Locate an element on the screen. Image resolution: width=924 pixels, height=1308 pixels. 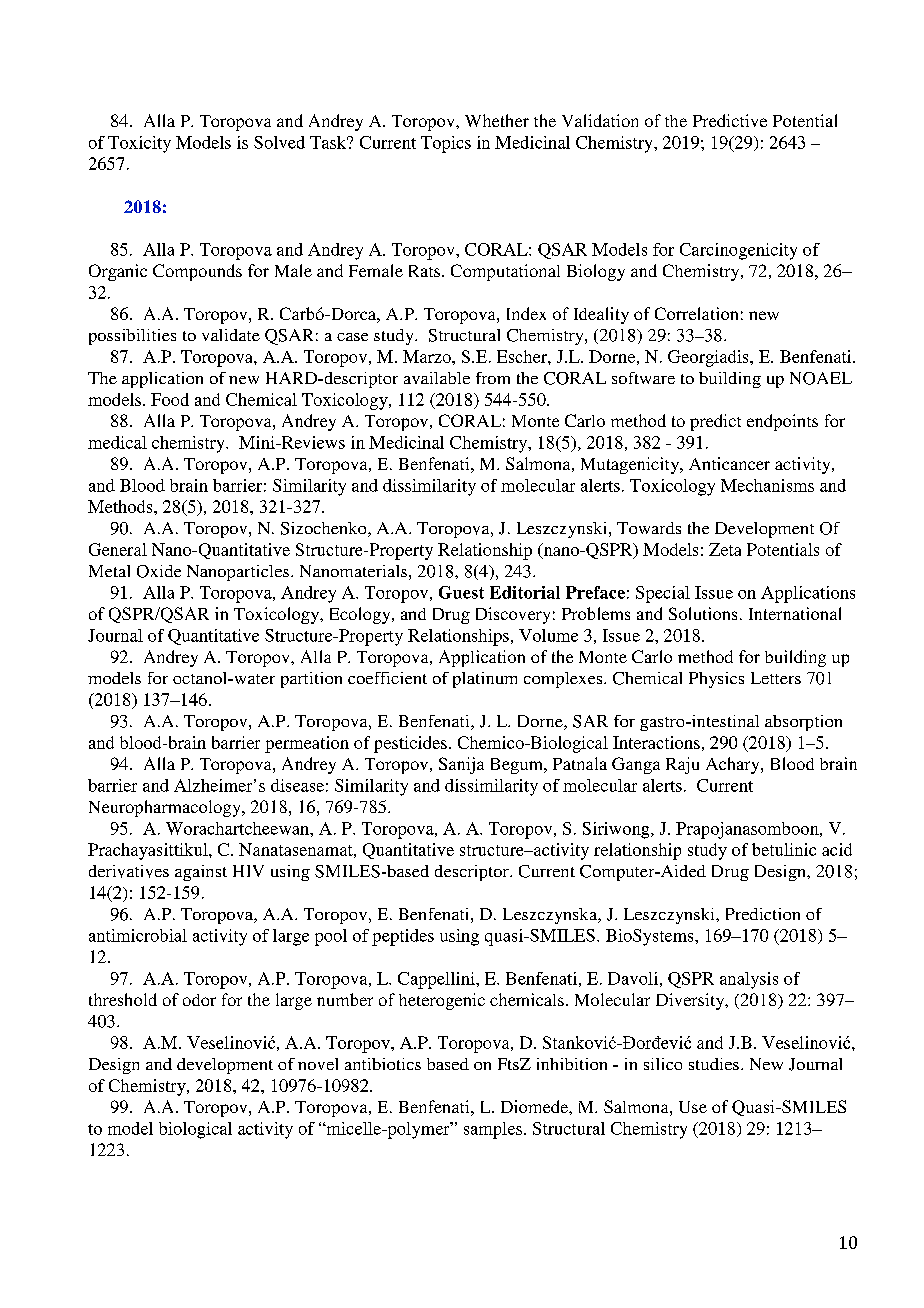
novel is located at coordinates (318, 1064).
